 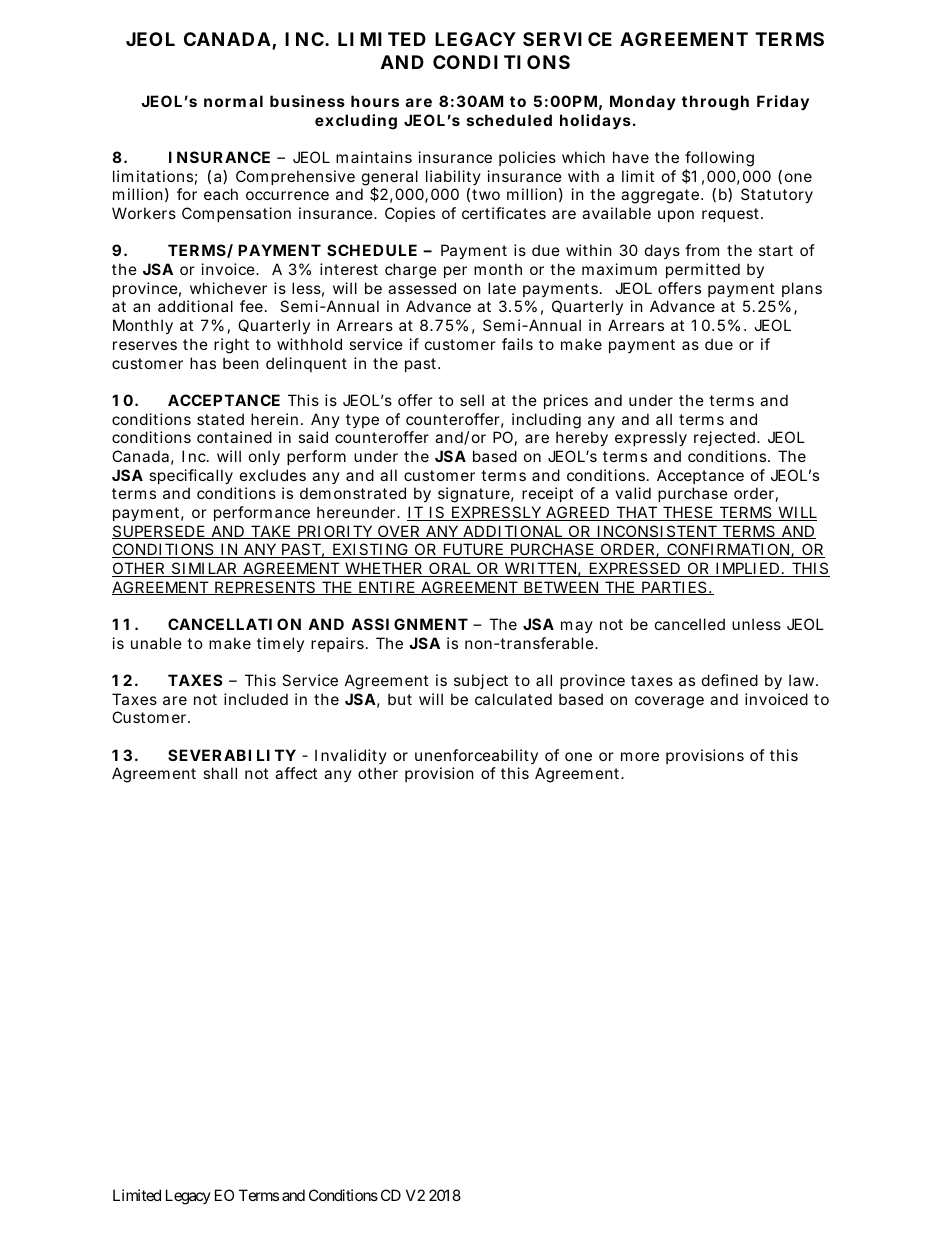 I want to click on but, so click(x=400, y=699).
